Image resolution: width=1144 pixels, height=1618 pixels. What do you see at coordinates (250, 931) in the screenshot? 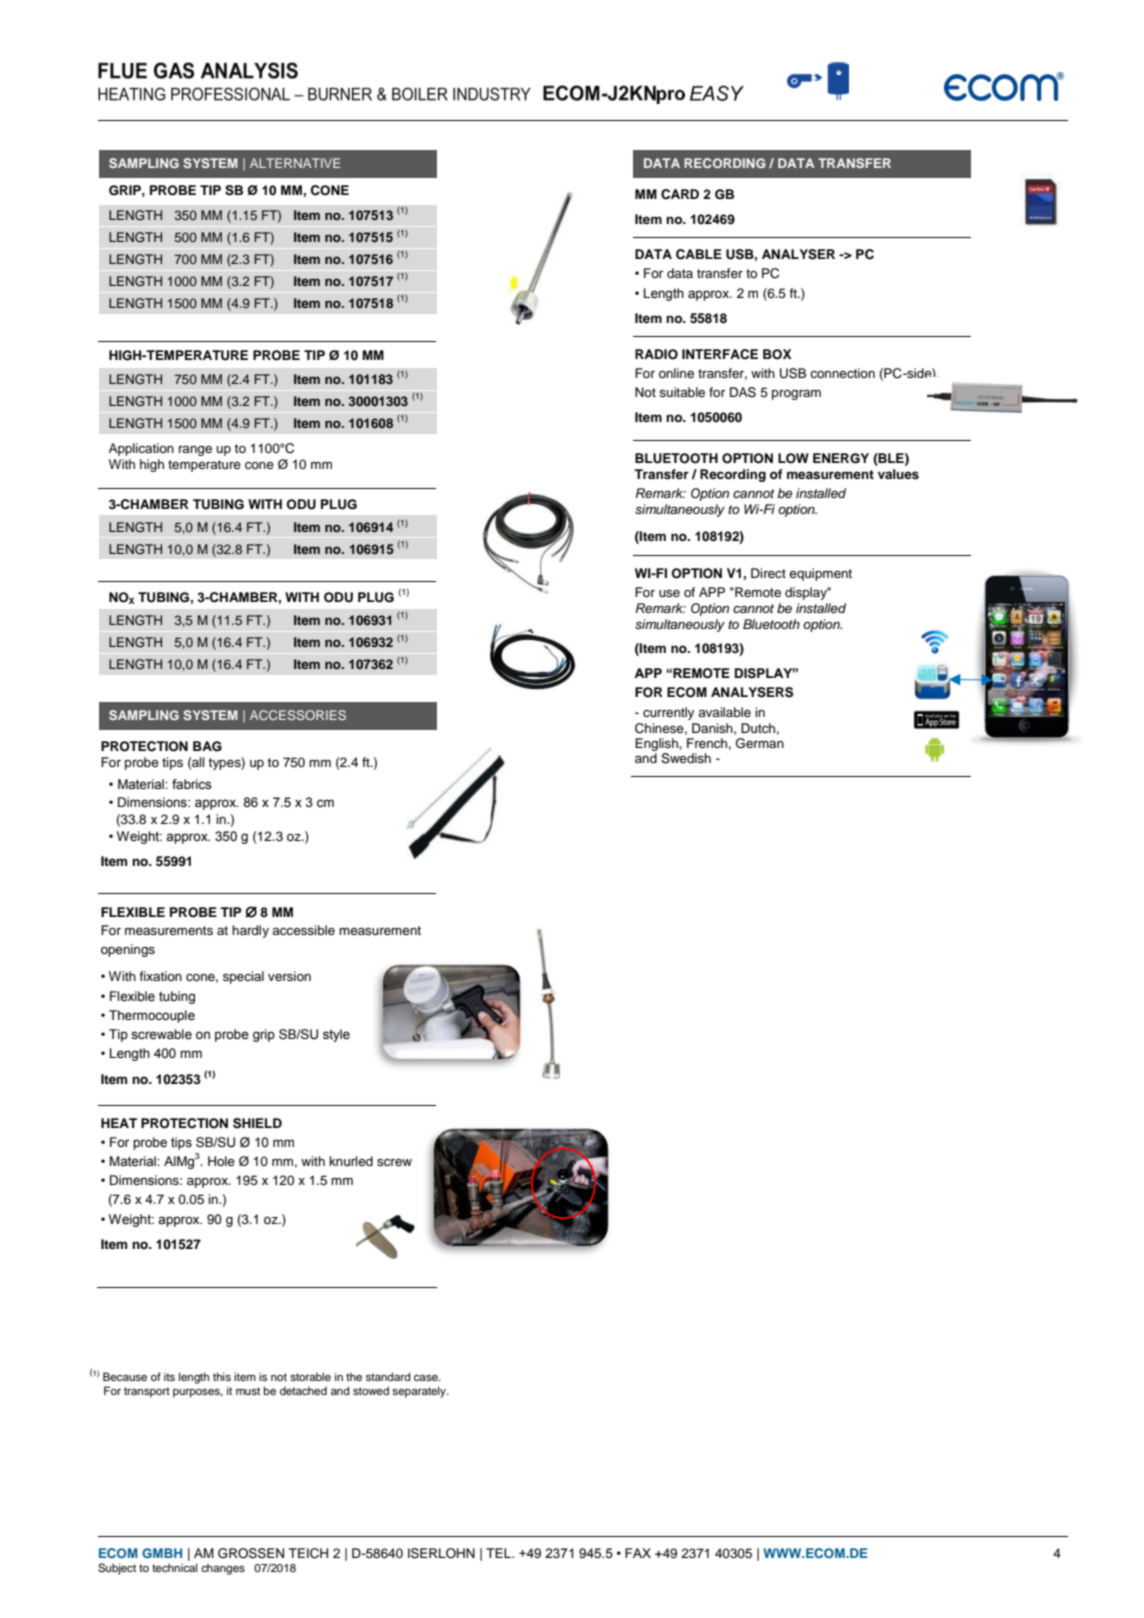
I see `hardly` at bounding box center [250, 931].
